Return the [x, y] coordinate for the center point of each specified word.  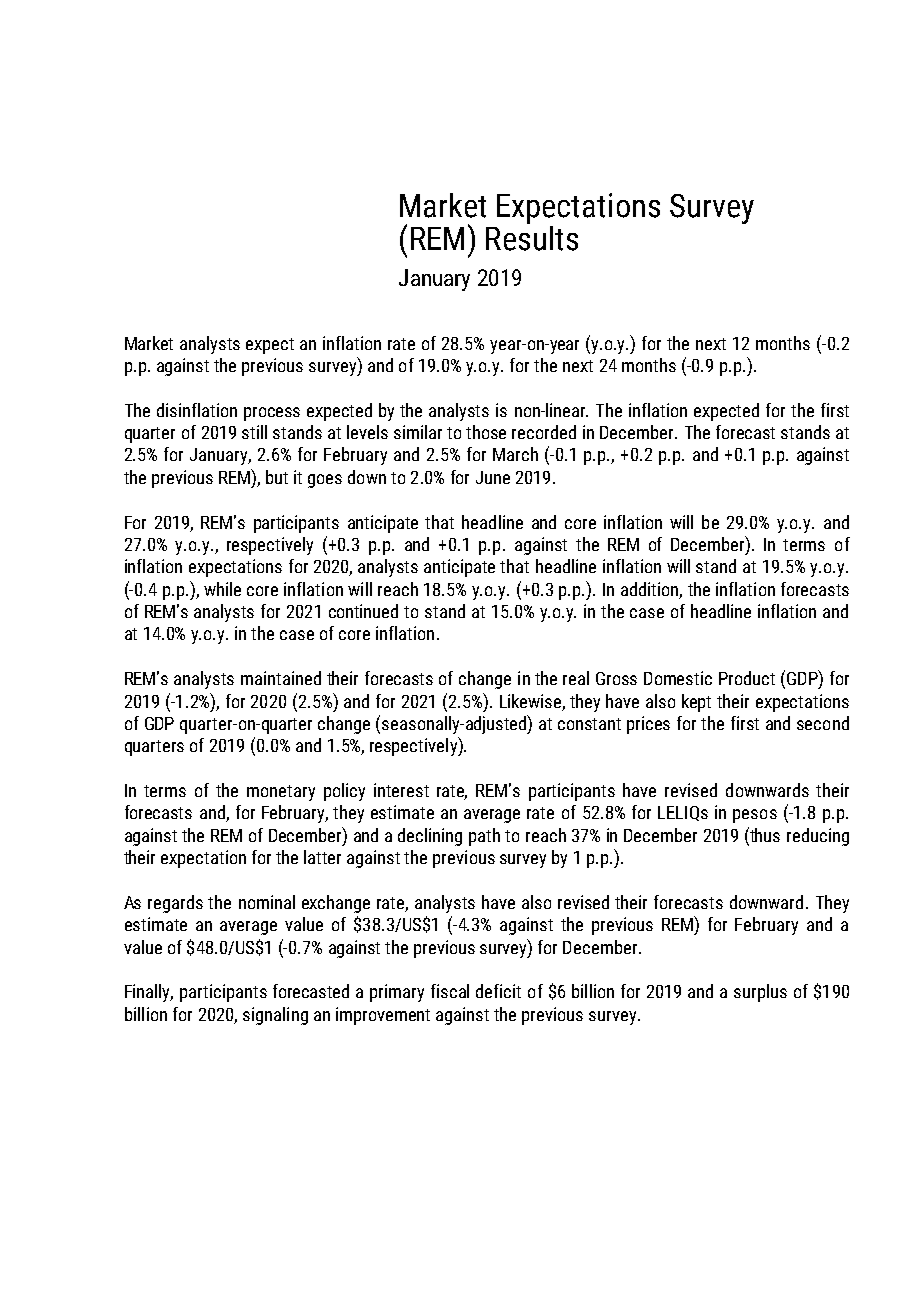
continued [363, 611]
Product [747, 678]
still [254, 432]
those [486, 432]
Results [532, 237]
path [484, 837]
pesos [755, 816]
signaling [275, 1016]
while [222, 589]
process [272, 414]
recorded [544, 432]
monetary [281, 793]
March [515, 454]
